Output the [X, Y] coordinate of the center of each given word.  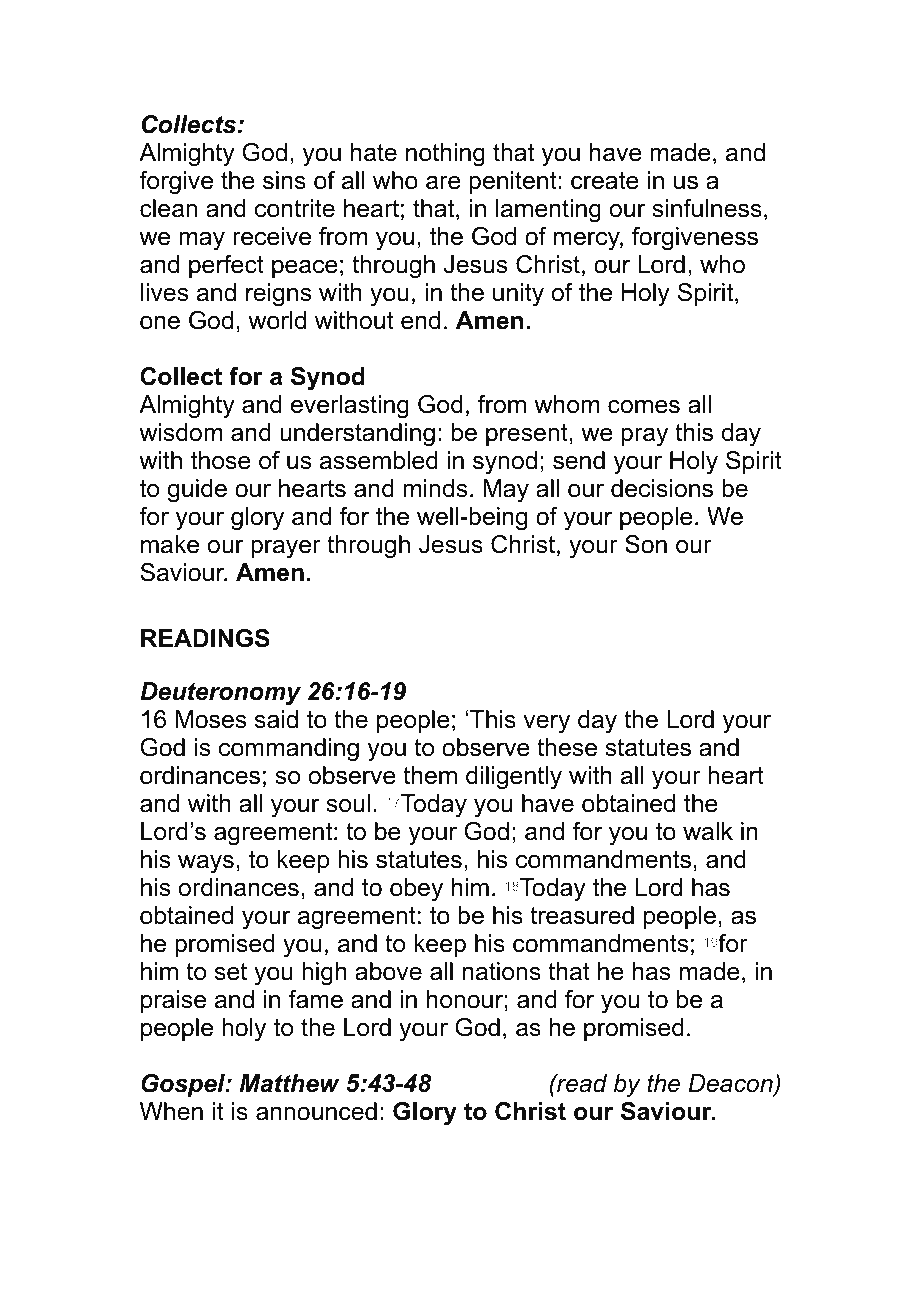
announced [316, 1111]
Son [646, 544]
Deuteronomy [220, 694]
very [546, 724]
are [443, 183]
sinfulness [707, 208]
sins [284, 180]
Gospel [184, 1085]
